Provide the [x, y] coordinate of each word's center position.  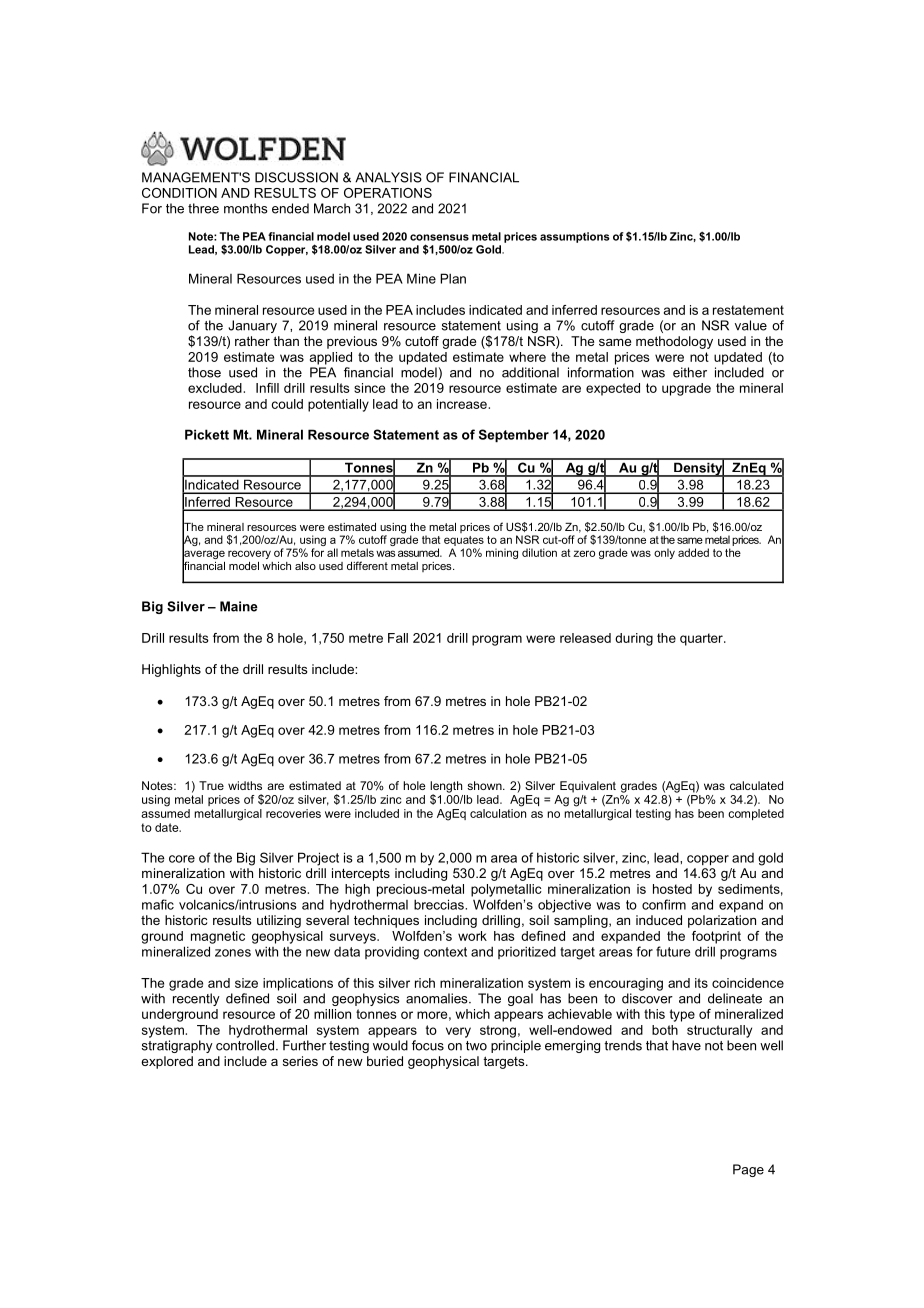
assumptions [575, 237]
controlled [246, 1045]
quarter [702, 639]
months [246, 208]
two [476, 1046]
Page [748, 1170]
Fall [398, 638]
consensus [439, 237]
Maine [239, 606]
